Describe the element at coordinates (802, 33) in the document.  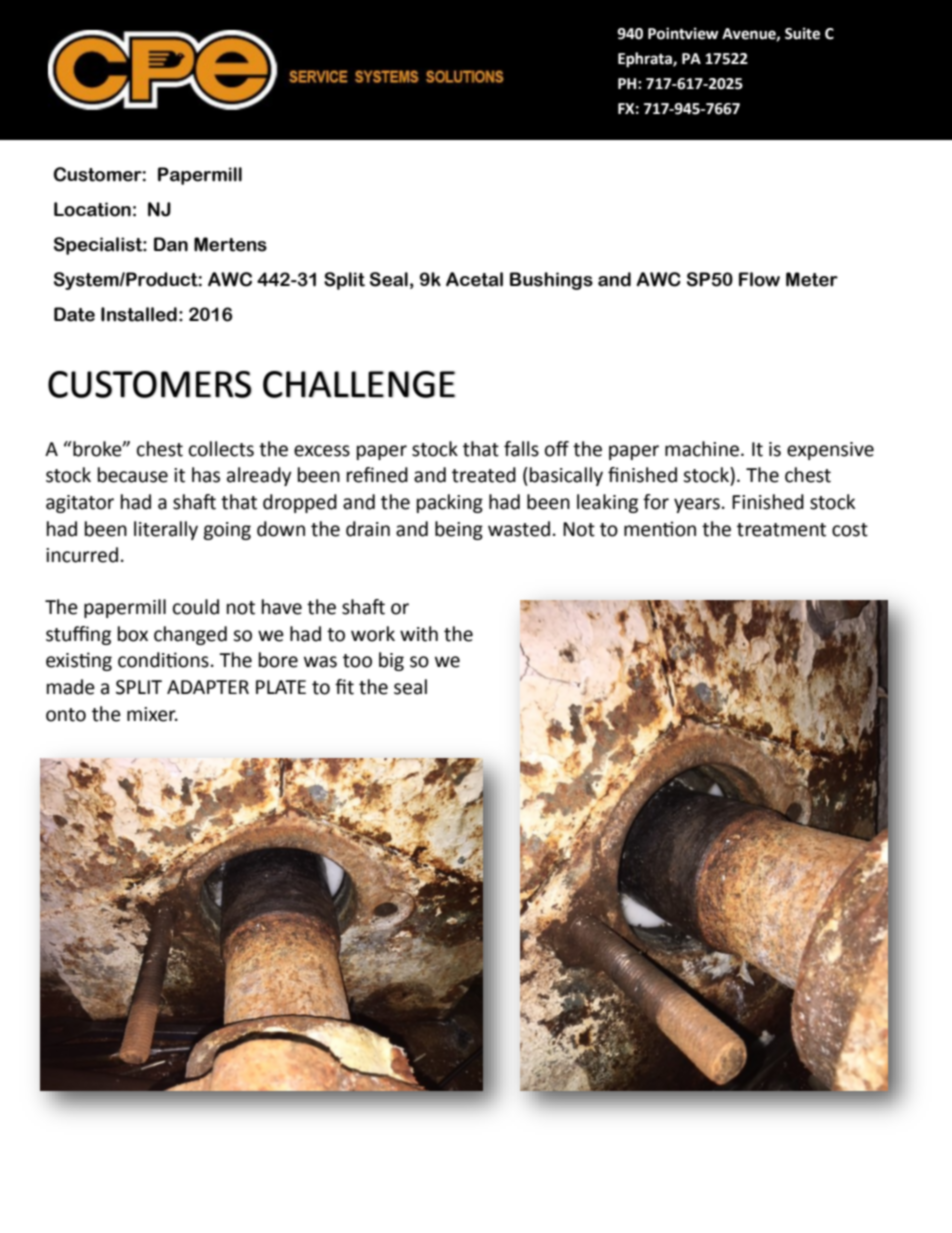
I see `Suite` at that location.
